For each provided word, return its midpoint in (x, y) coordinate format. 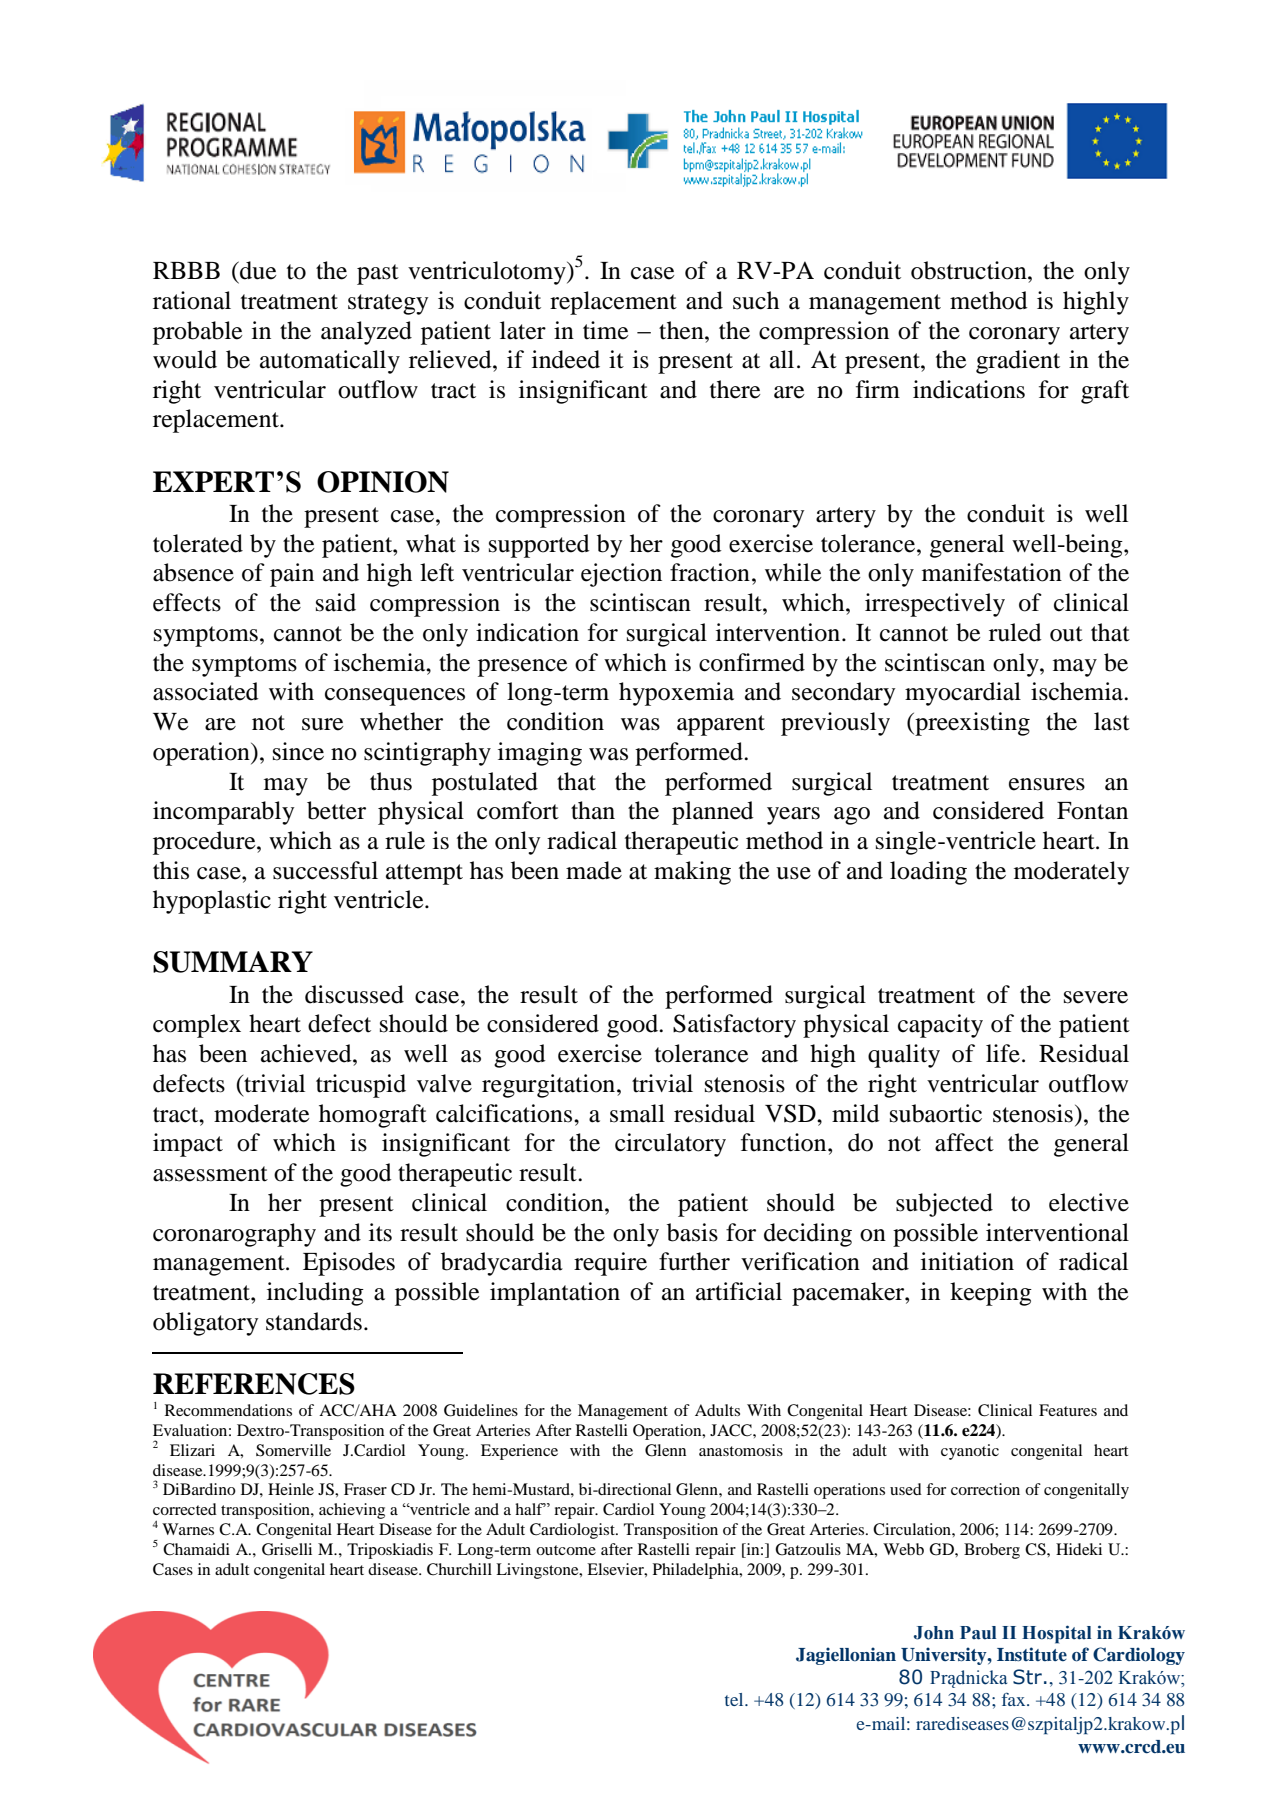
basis (692, 1232)
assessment (210, 1174)
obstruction (970, 270)
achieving (352, 1511)
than (593, 810)
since (298, 751)
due (257, 270)
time (606, 330)
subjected (944, 1205)
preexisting (971, 724)
